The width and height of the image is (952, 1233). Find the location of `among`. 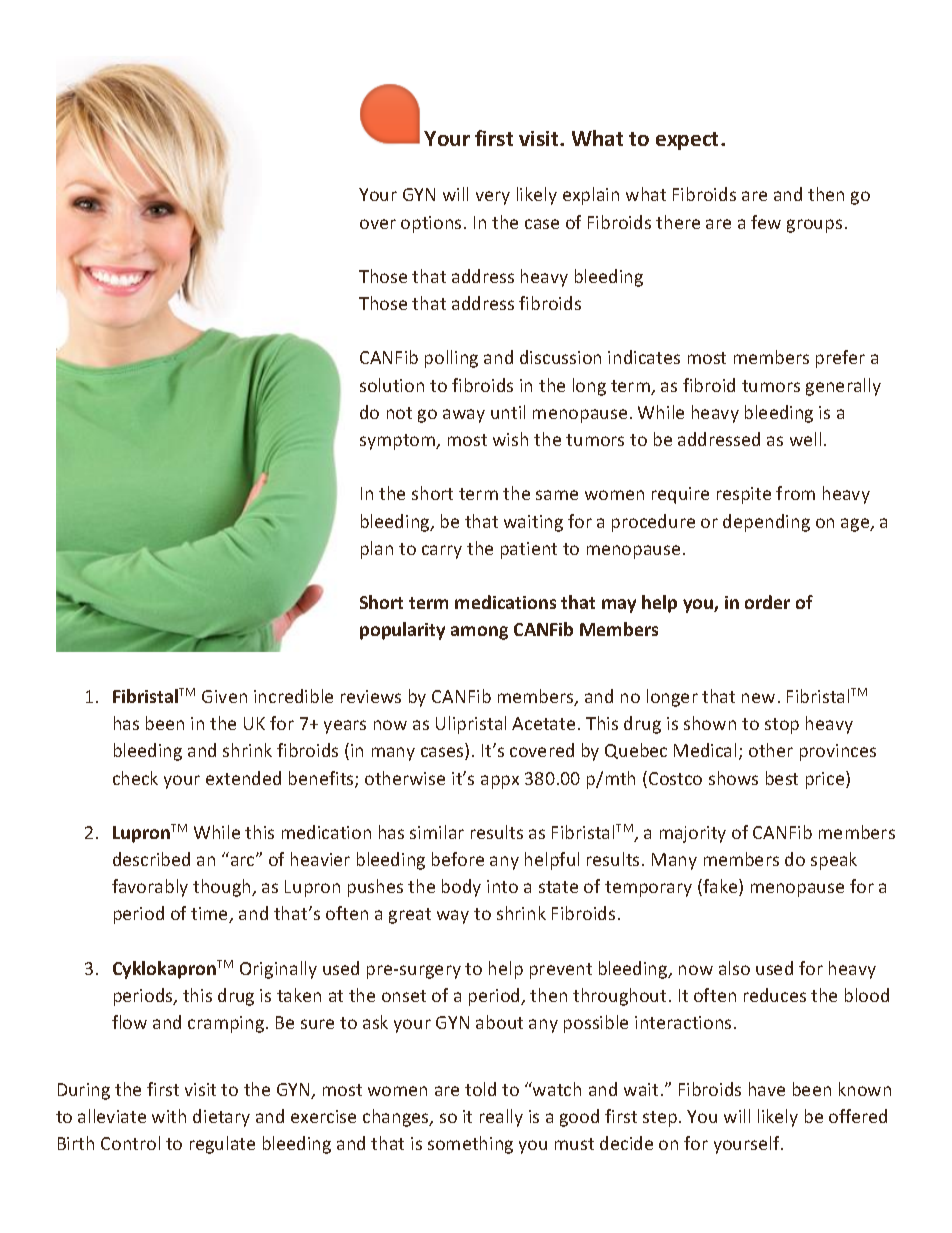

among is located at coordinates (479, 633).
